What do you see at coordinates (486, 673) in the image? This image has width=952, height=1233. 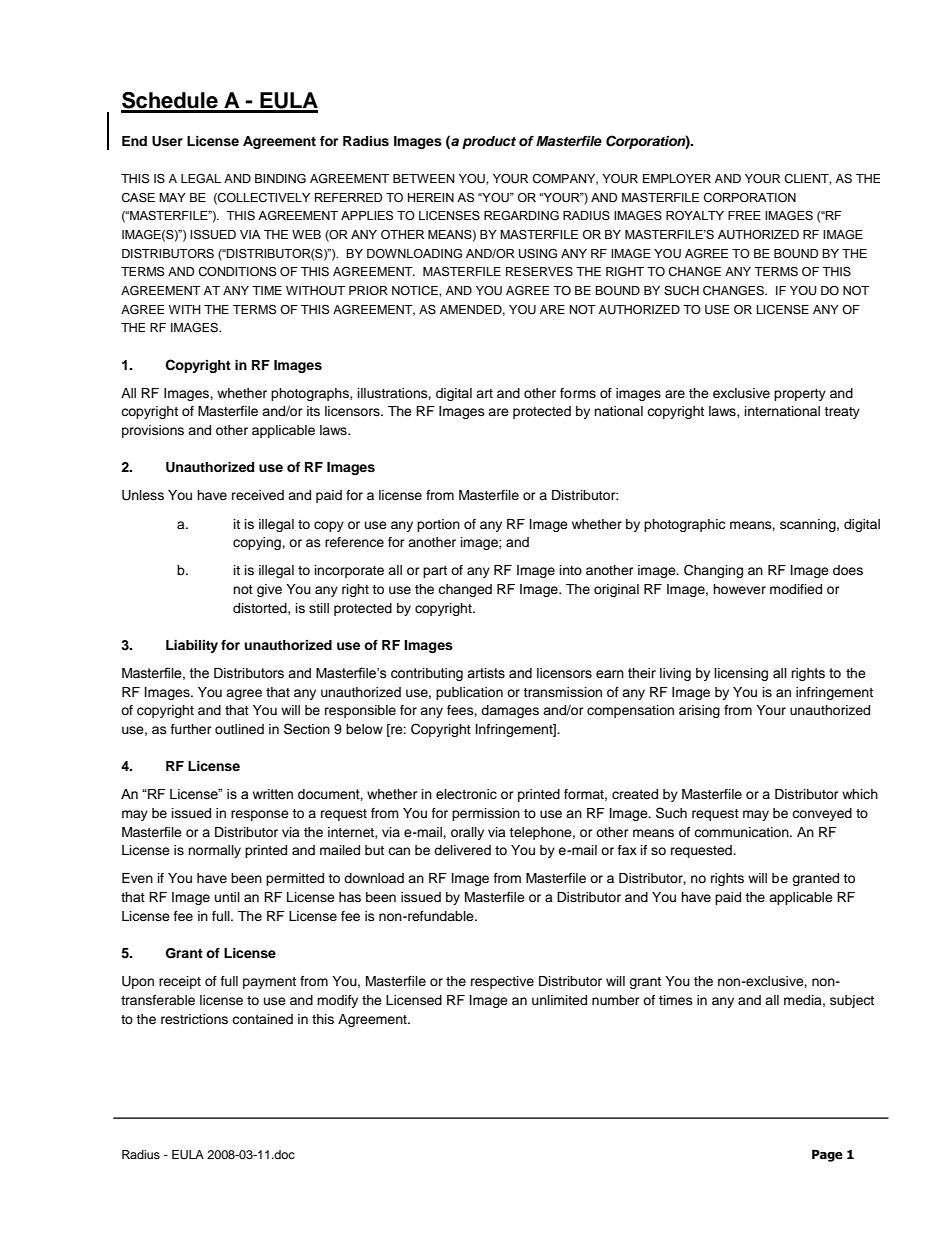 I see `artists` at bounding box center [486, 673].
